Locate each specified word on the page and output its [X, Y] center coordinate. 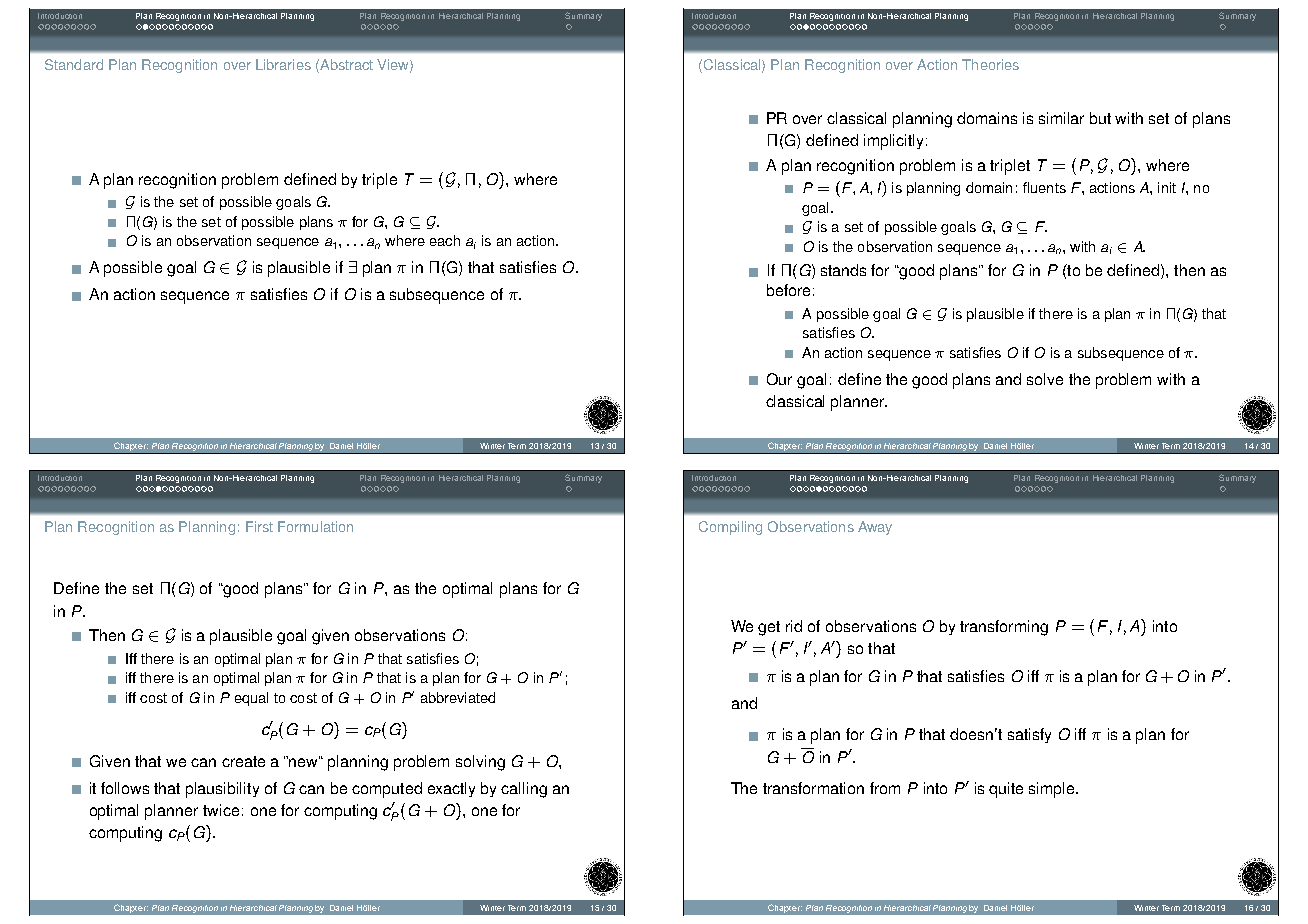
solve [1045, 379]
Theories [990, 64]
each [445, 240]
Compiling [730, 528]
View [394, 65]
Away [875, 528]
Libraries [283, 64]
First [259, 526]
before [788, 290]
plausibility [222, 790]
